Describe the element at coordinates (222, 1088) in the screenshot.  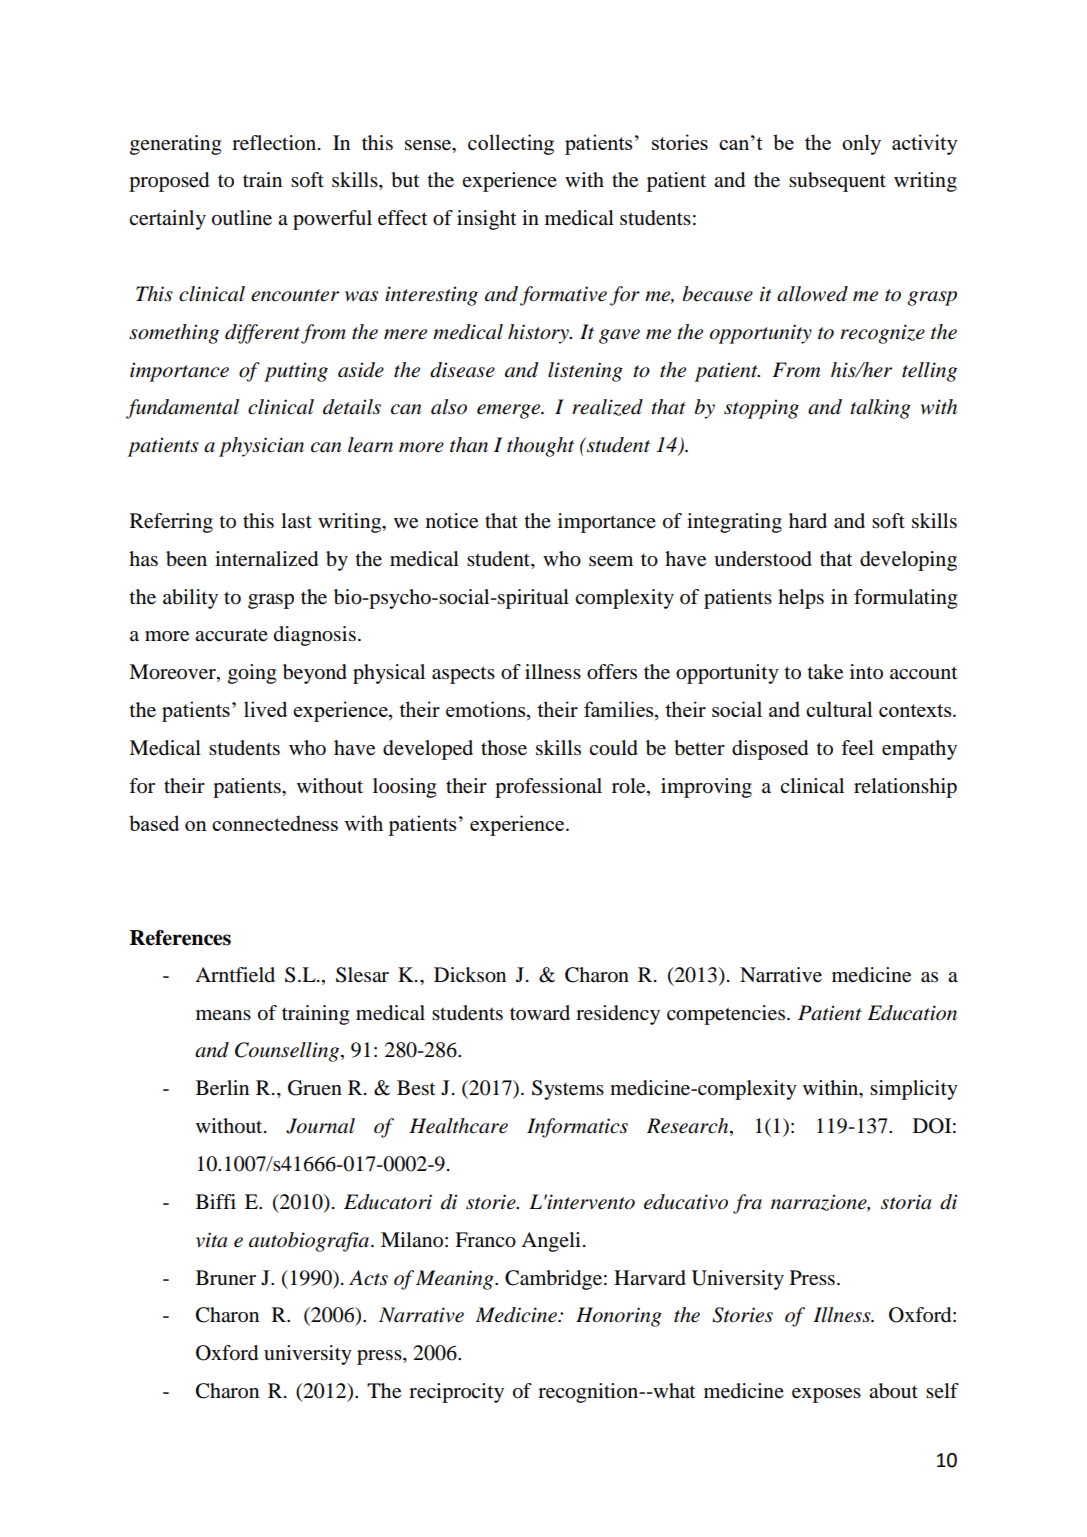
I see `Berlin` at that location.
